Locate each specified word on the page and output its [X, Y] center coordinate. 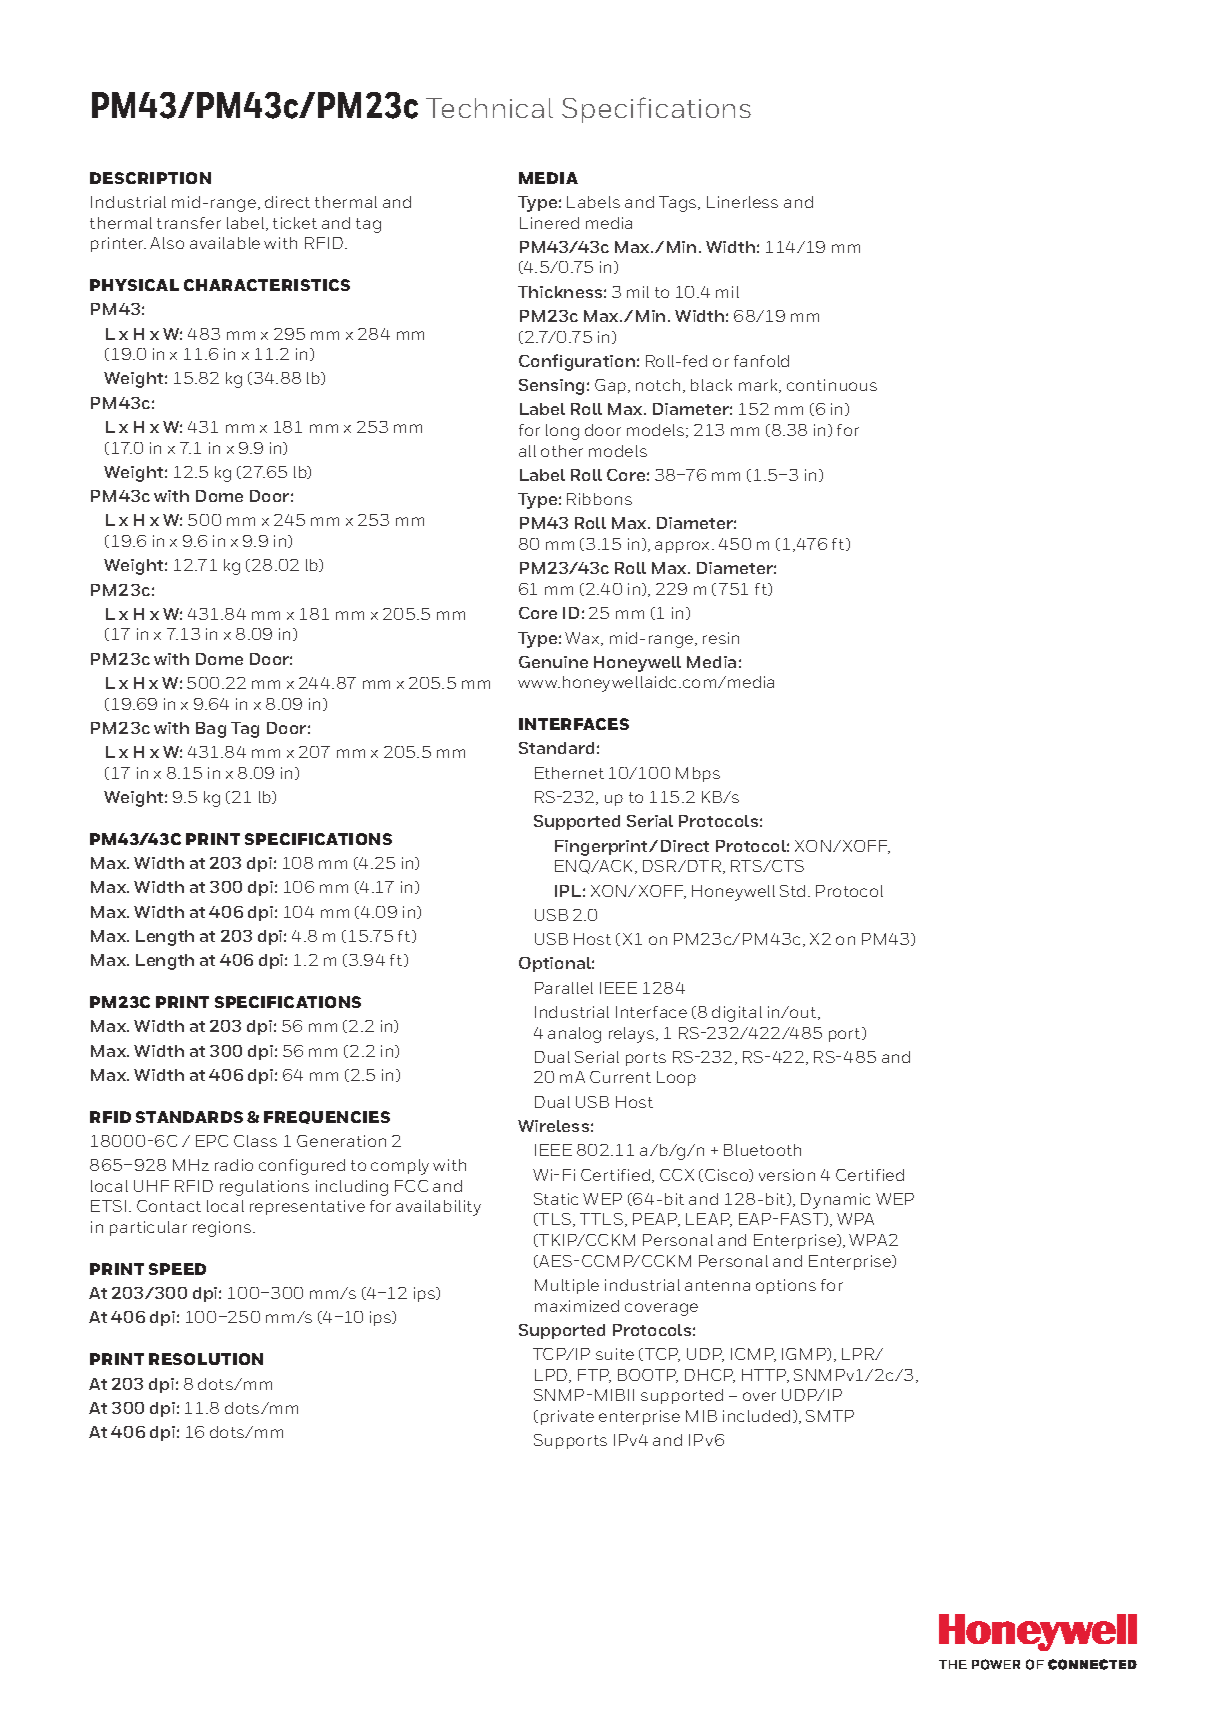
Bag [211, 730]
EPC [212, 1141]
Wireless [553, 1126]
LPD [552, 1376]
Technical [489, 108]
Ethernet [569, 773]
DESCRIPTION [150, 178]
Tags [679, 204]
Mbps [698, 774]
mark [759, 386]
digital [737, 1014]
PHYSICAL [134, 285]
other [562, 451]
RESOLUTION [206, 1359]
